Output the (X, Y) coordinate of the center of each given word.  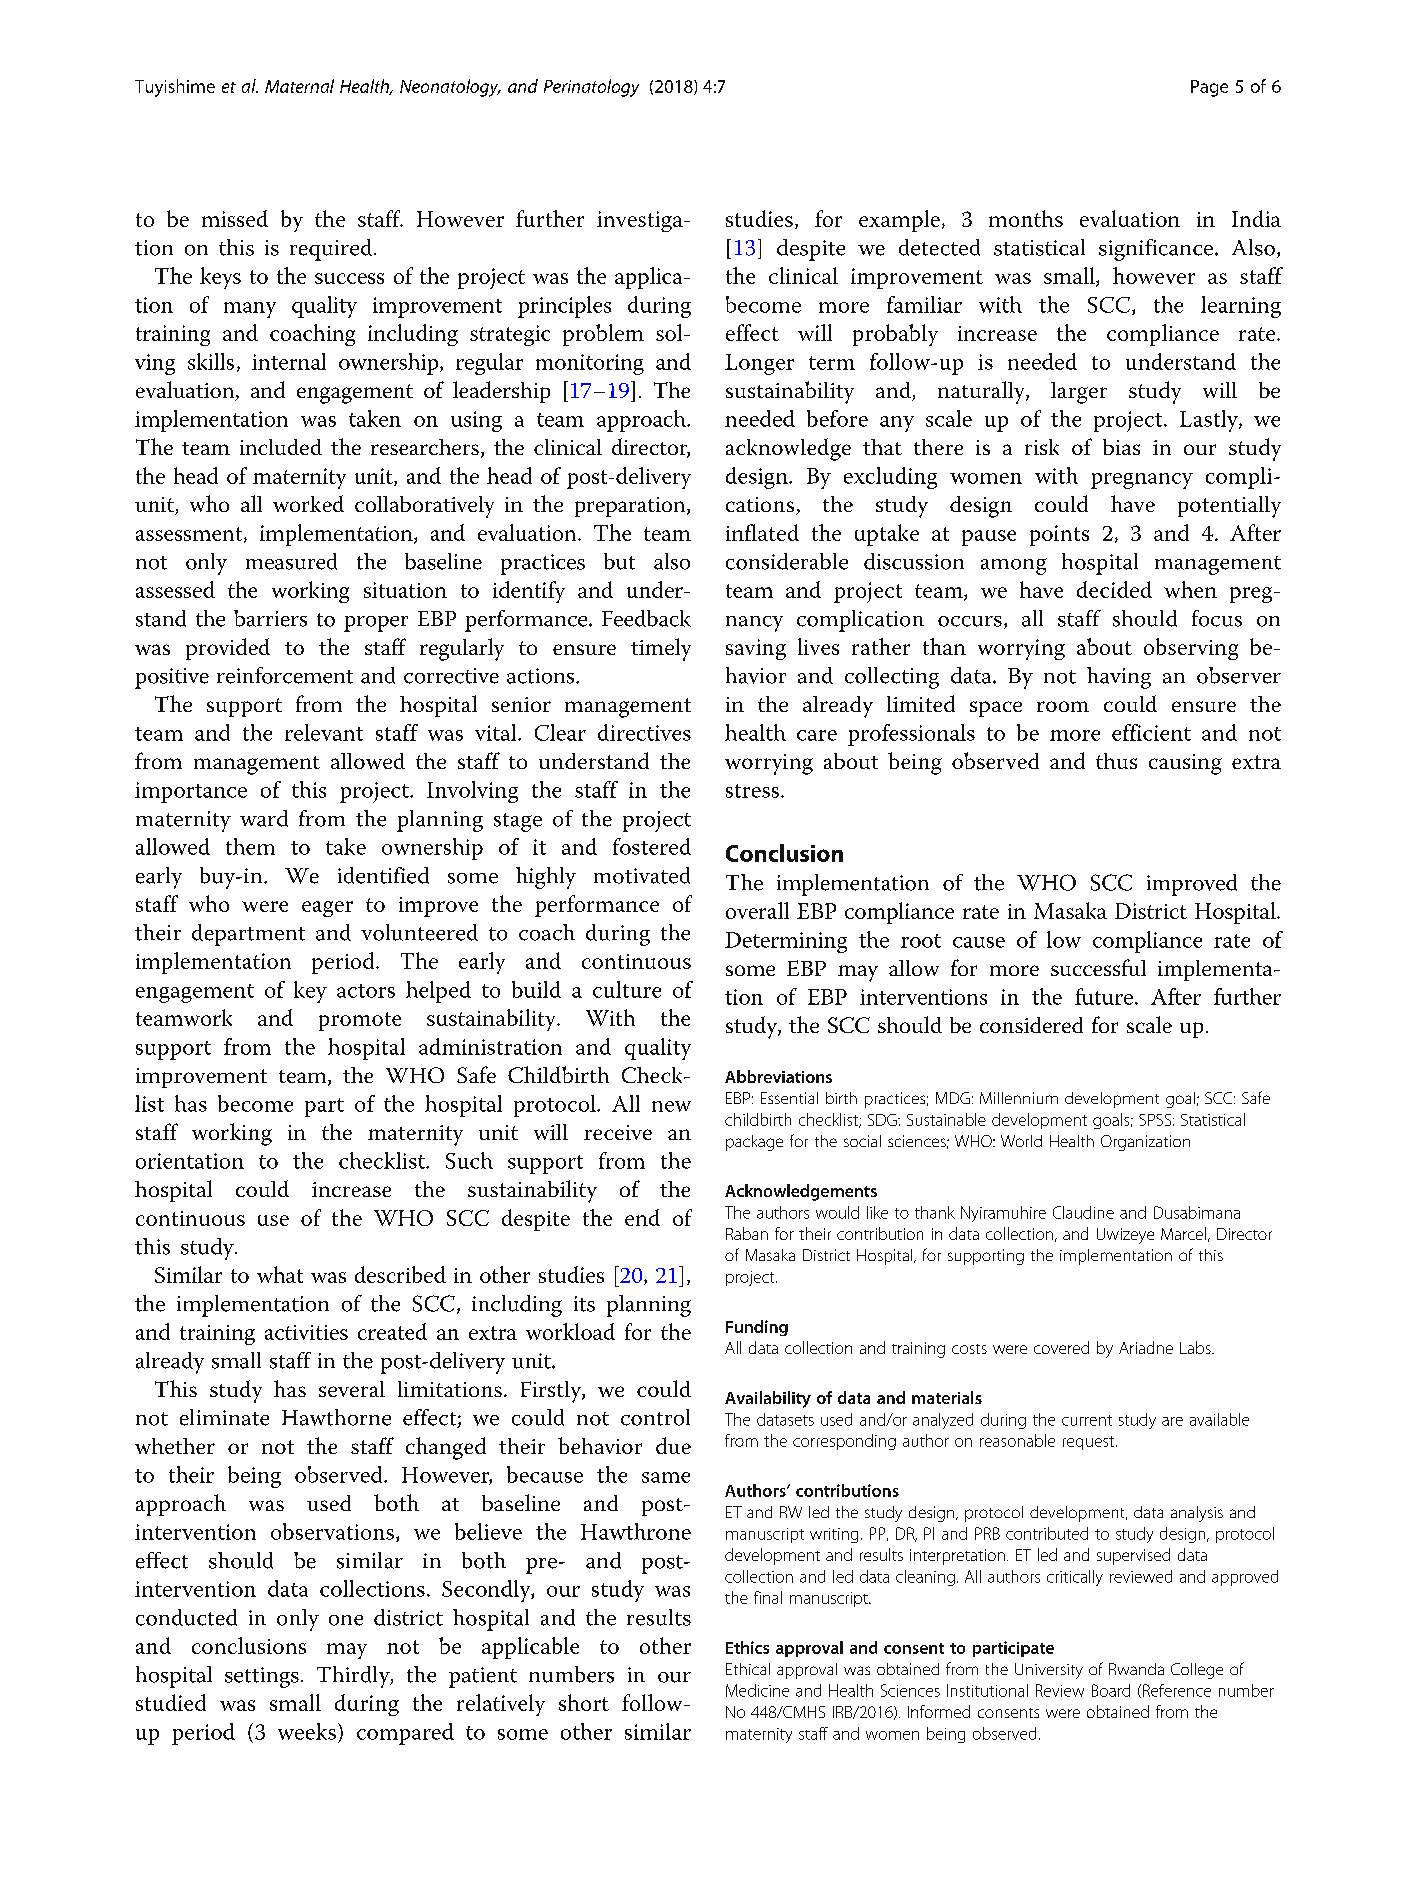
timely (661, 649)
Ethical (748, 1669)
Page (1209, 88)
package (754, 1143)
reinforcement (285, 675)
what (280, 1274)
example (899, 221)
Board (1111, 1690)
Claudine (1083, 1212)
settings (262, 1677)
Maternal (299, 86)
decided (1114, 589)
